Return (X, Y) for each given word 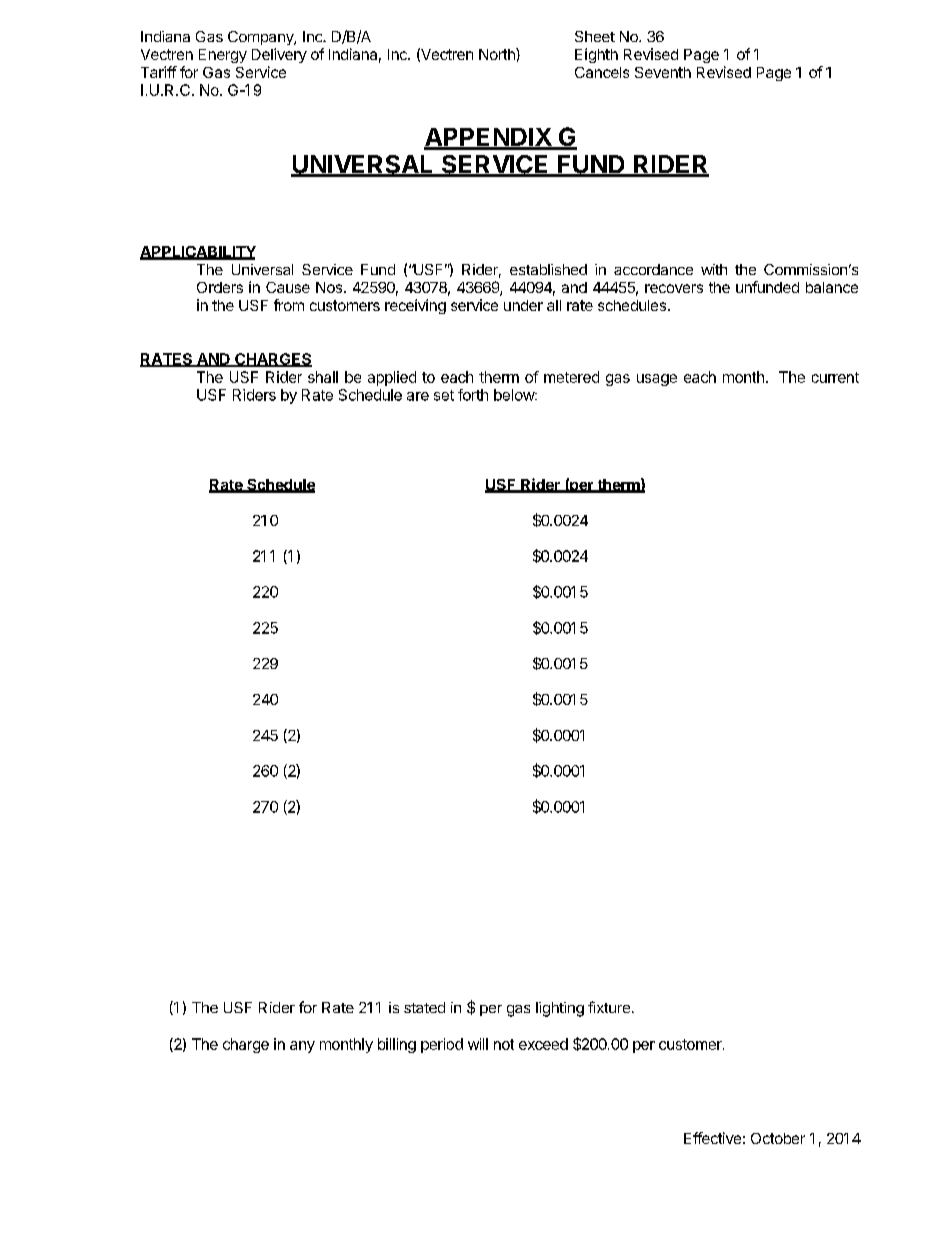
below (515, 395)
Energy (223, 56)
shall (323, 377)
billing (397, 1045)
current (835, 377)
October (778, 1138)
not (504, 1044)
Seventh (663, 72)
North (498, 54)
